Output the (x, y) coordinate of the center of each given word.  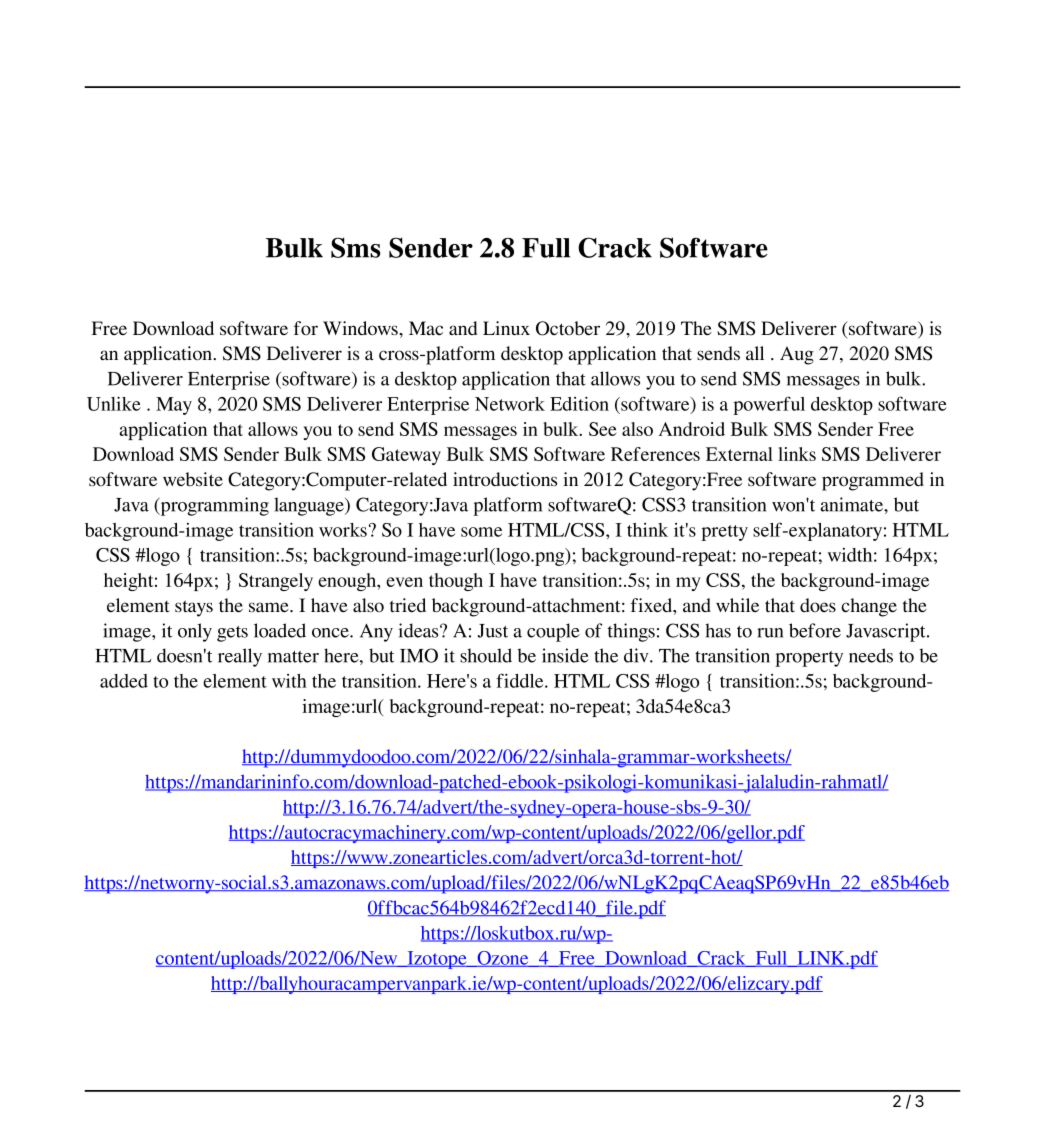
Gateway (406, 456)
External (739, 454)
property (809, 659)
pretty (724, 533)
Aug (797, 355)
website (193, 479)
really (240, 657)
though (456, 582)
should (486, 655)
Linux (506, 328)
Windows (361, 328)
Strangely (276, 582)
